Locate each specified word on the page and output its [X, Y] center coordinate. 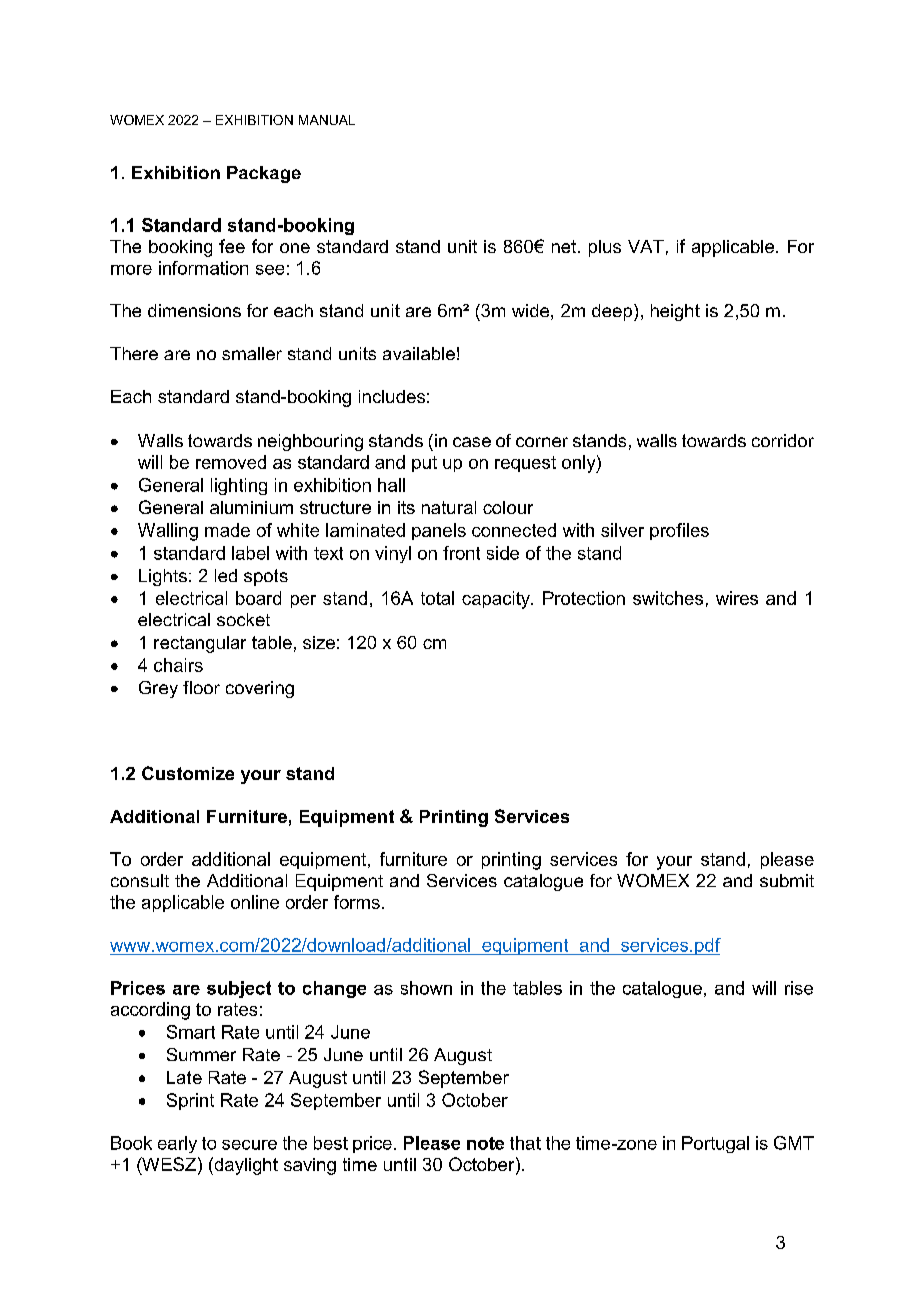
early [177, 1144]
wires [737, 598]
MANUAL [327, 120]
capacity [497, 600]
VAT [646, 246]
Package [264, 174]
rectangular [200, 644]
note [485, 1143]
